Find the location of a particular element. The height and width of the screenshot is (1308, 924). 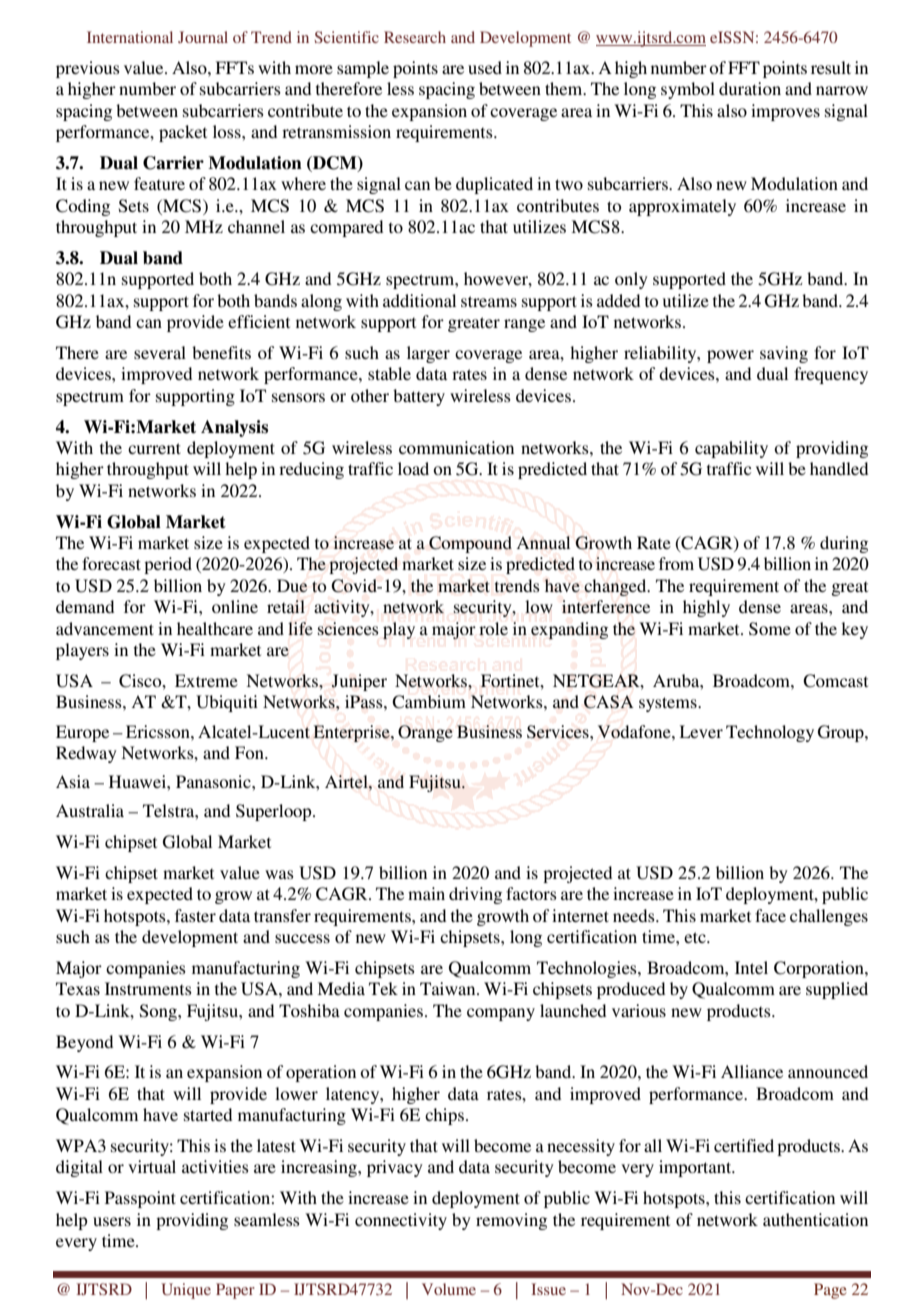

Taiwan is located at coordinates (449, 988).
